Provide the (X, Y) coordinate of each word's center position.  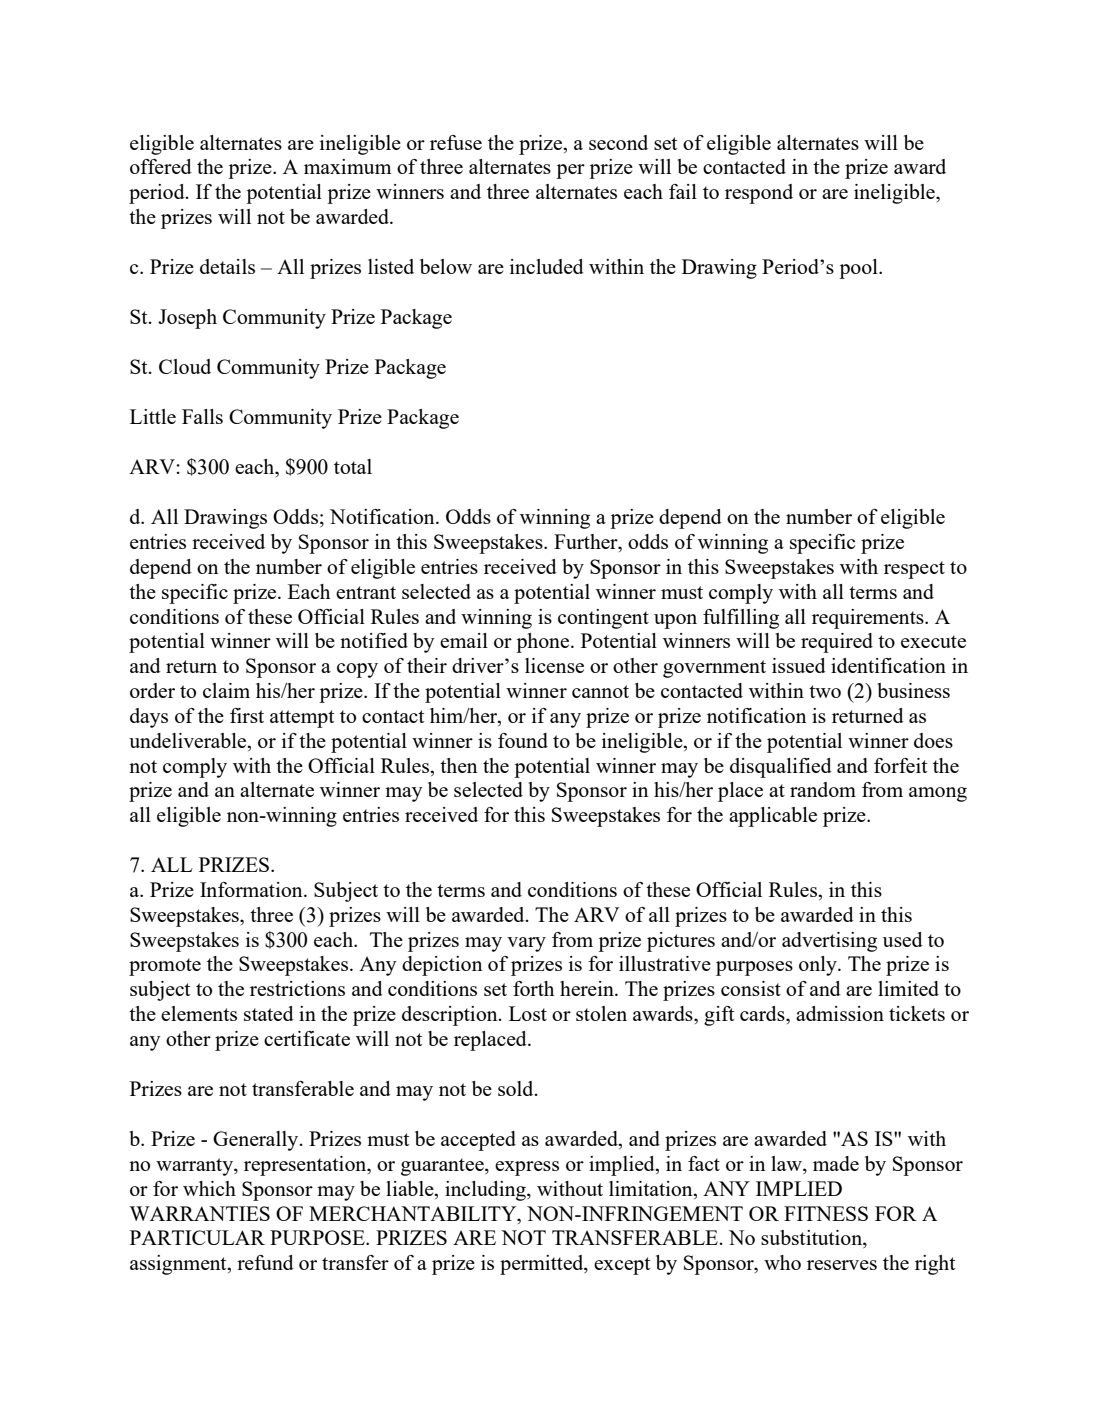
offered (161, 166)
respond (759, 194)
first (247, 715)
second (618, 142)
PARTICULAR (197, 1237)
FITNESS (826, 1213)
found (523, 740)
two (825, 691)
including (486, 1191)
